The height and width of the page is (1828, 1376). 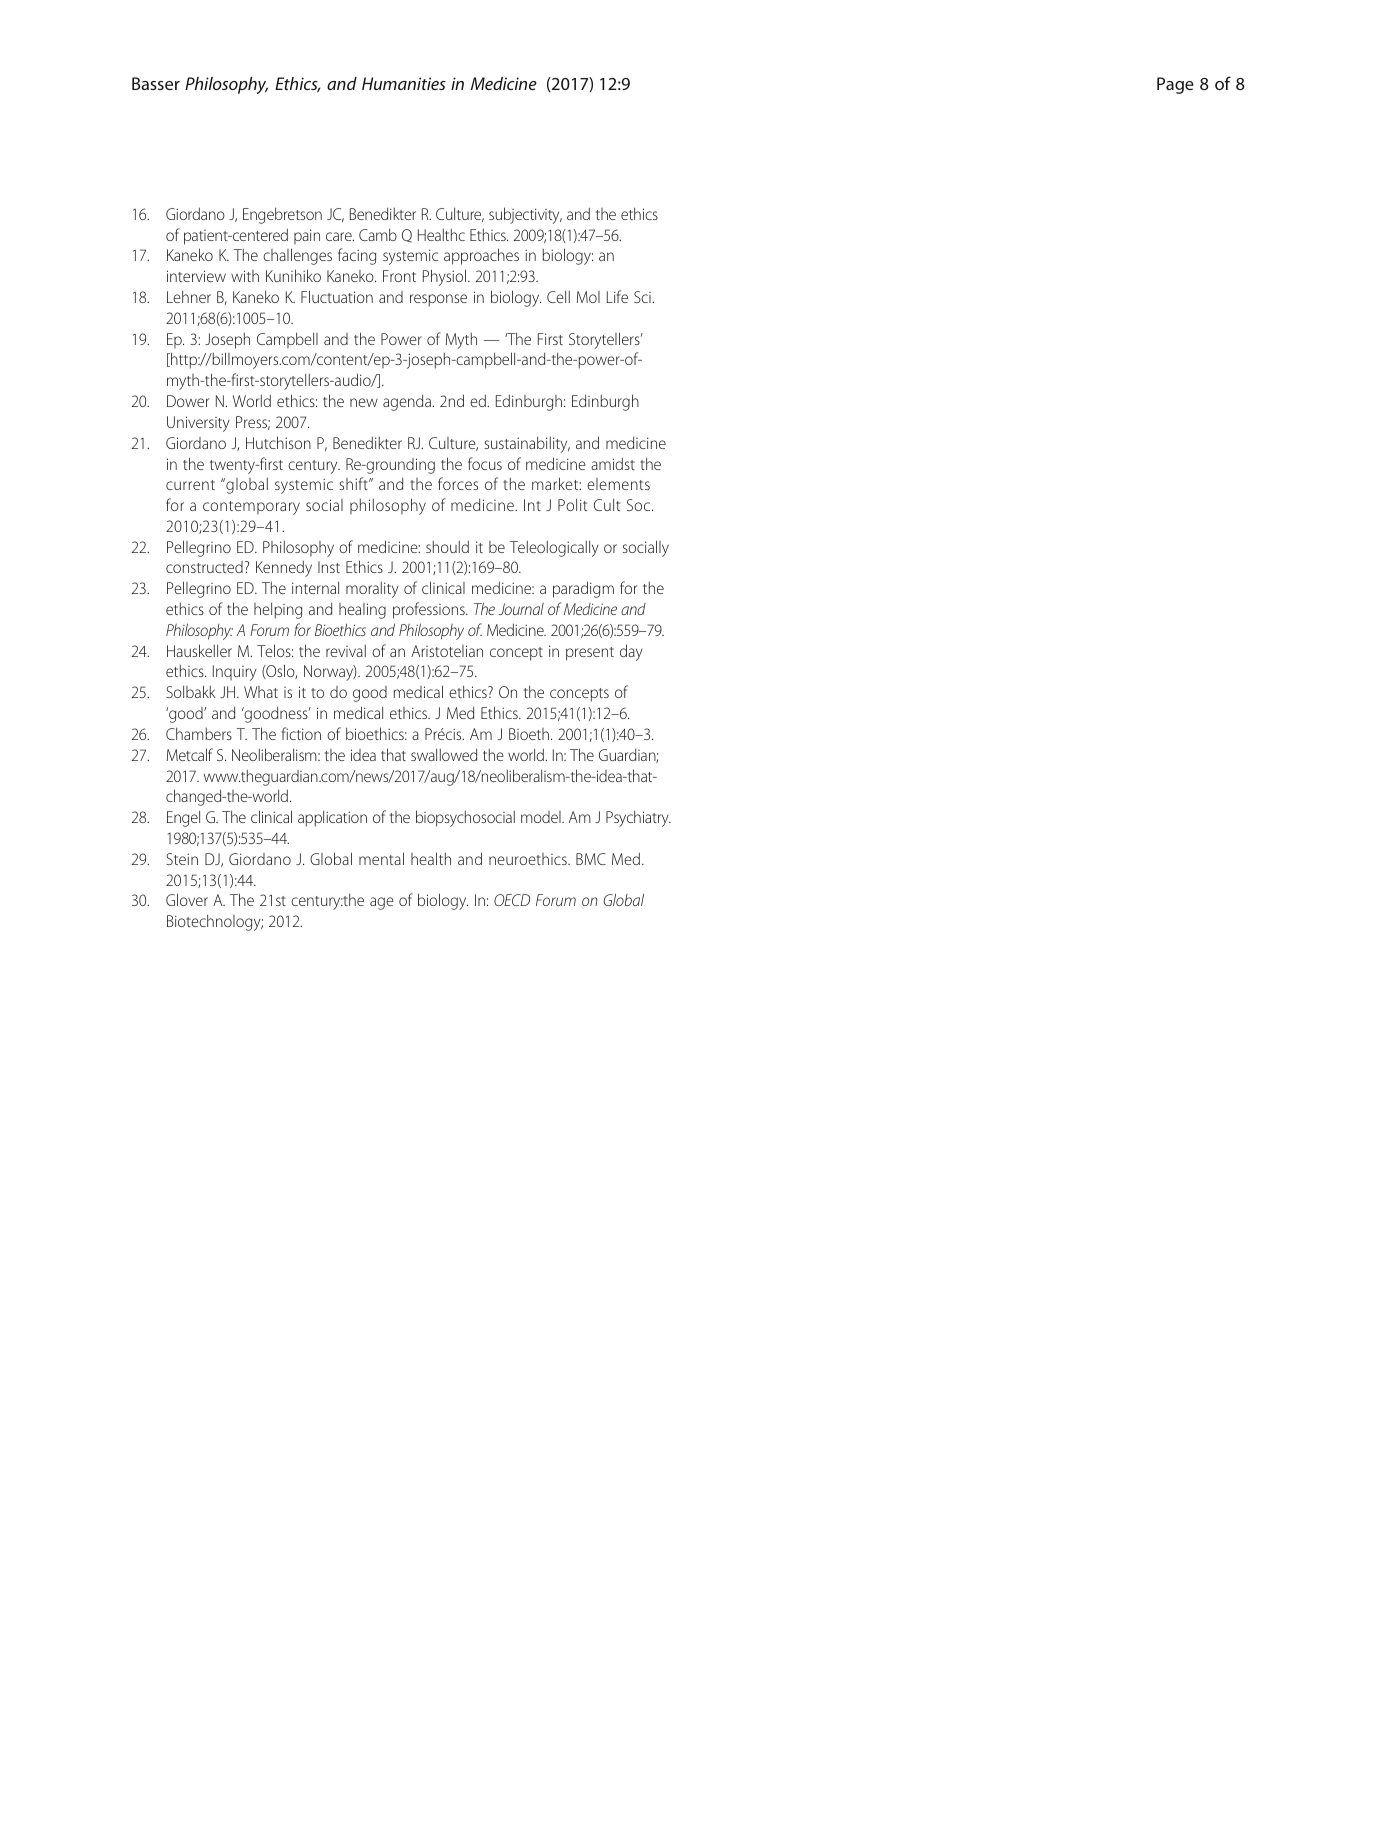 I want to click on contemporary, so click(x=251, y=508).
